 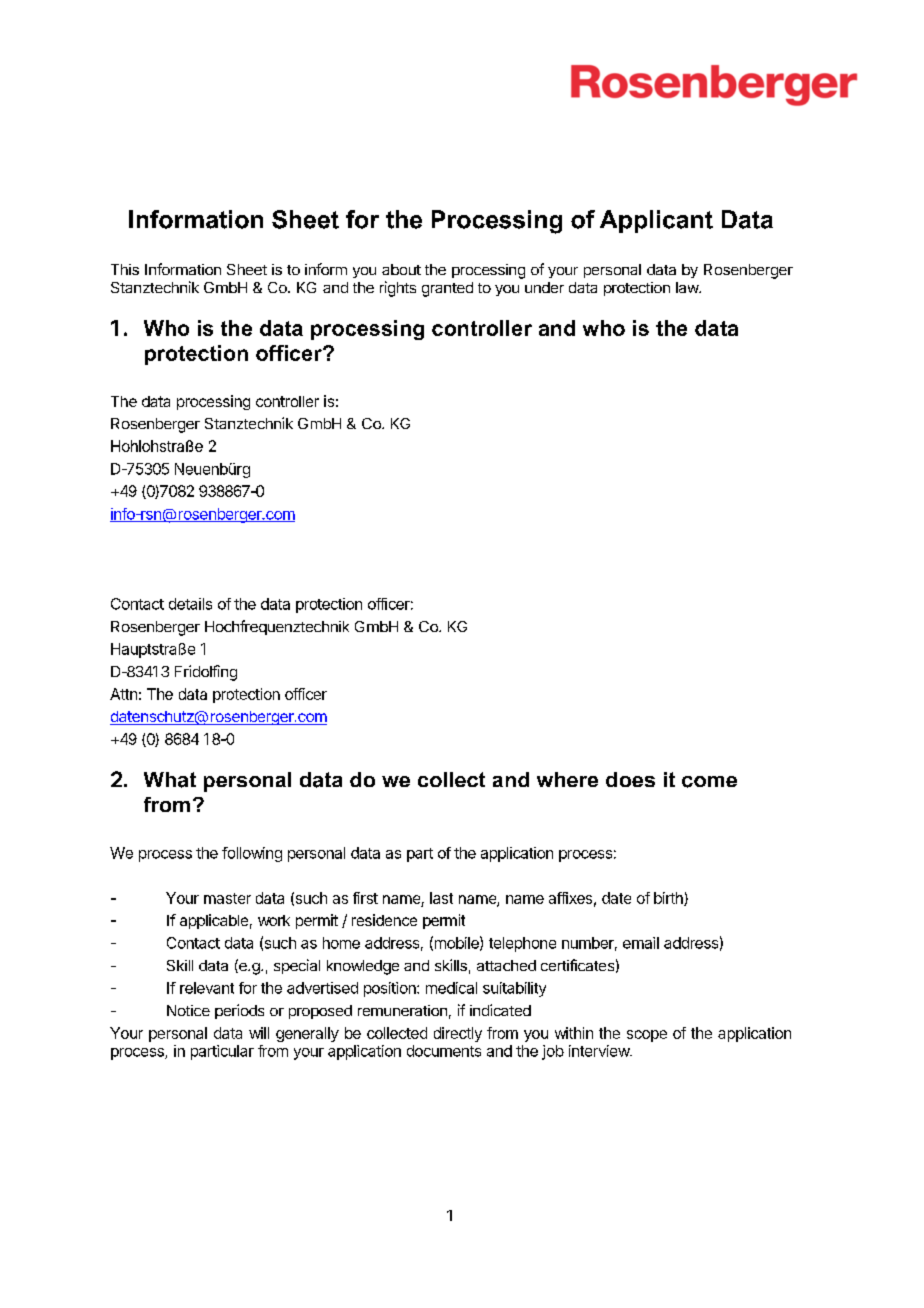 I want to click on about, so click(x=401, y=269).
